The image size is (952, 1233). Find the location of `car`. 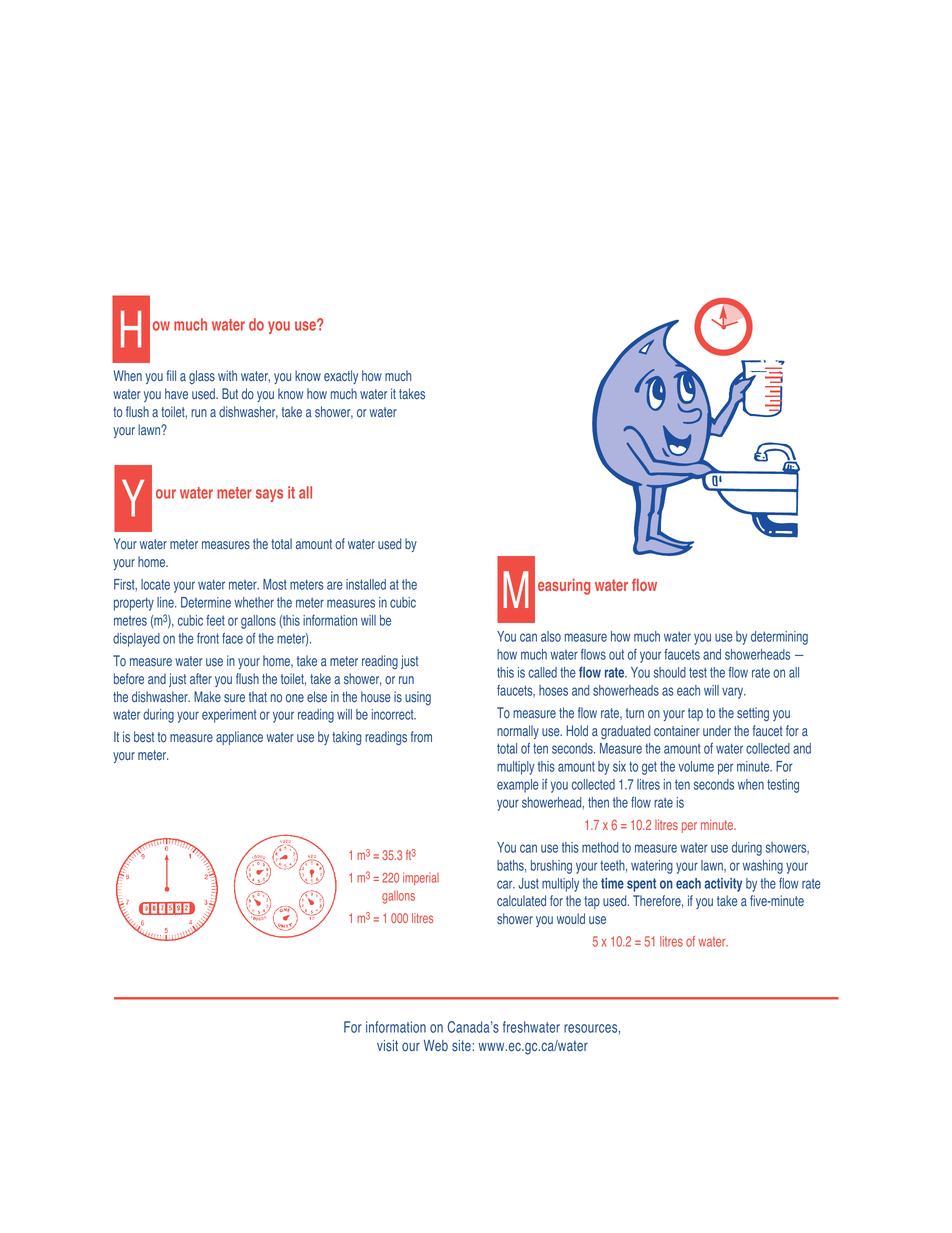

car is located at coordinates (506, 884).
